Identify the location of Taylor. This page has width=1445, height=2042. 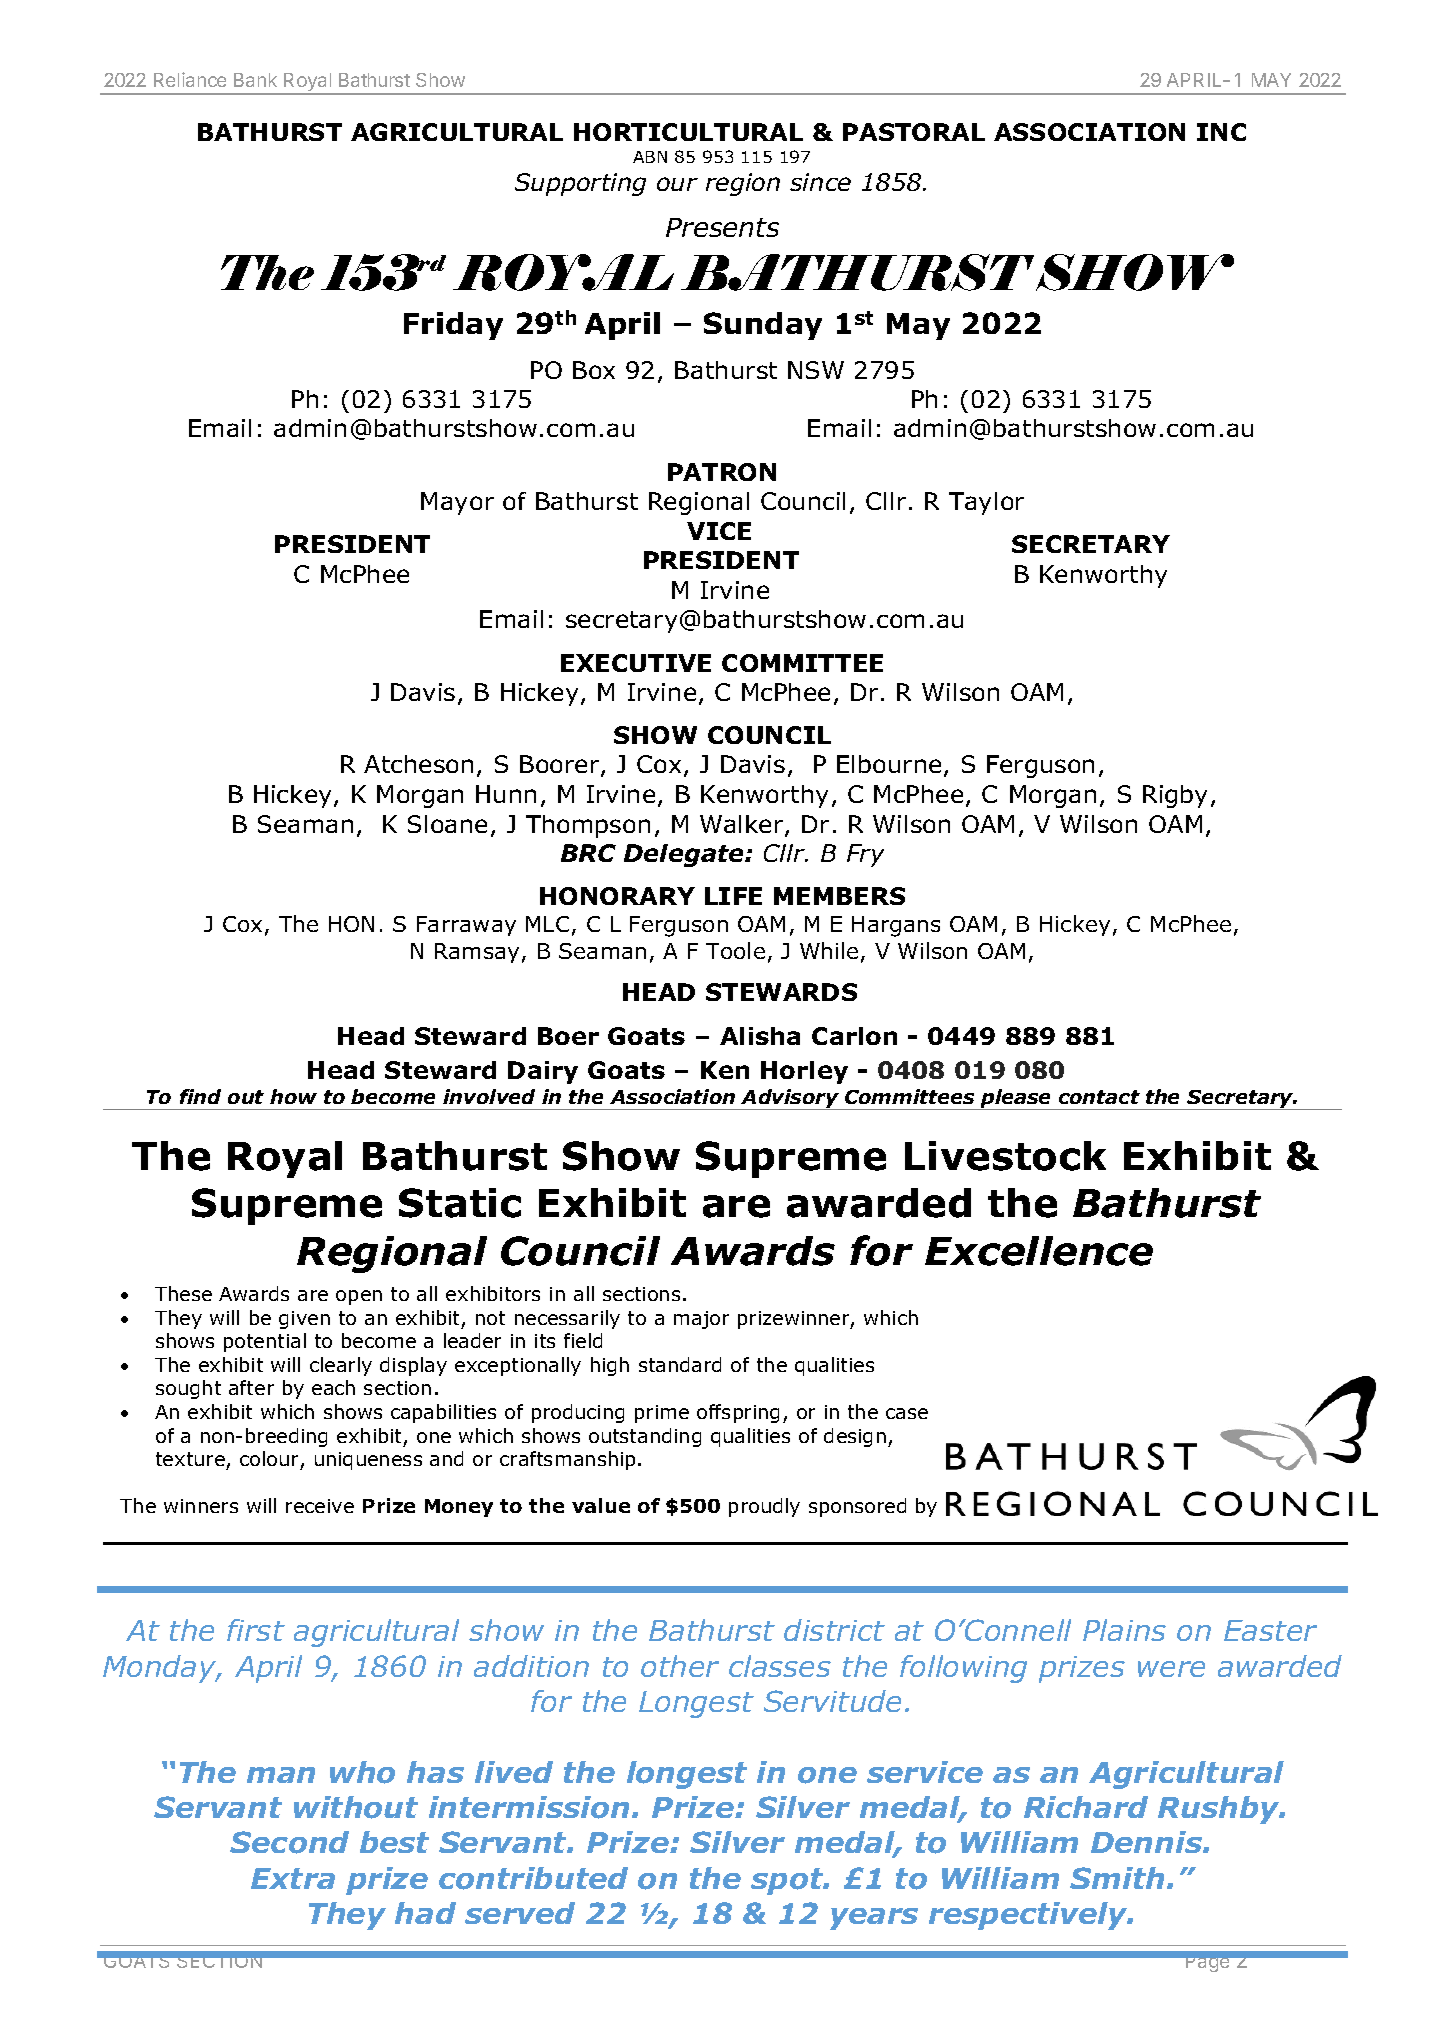
(986, 503).
